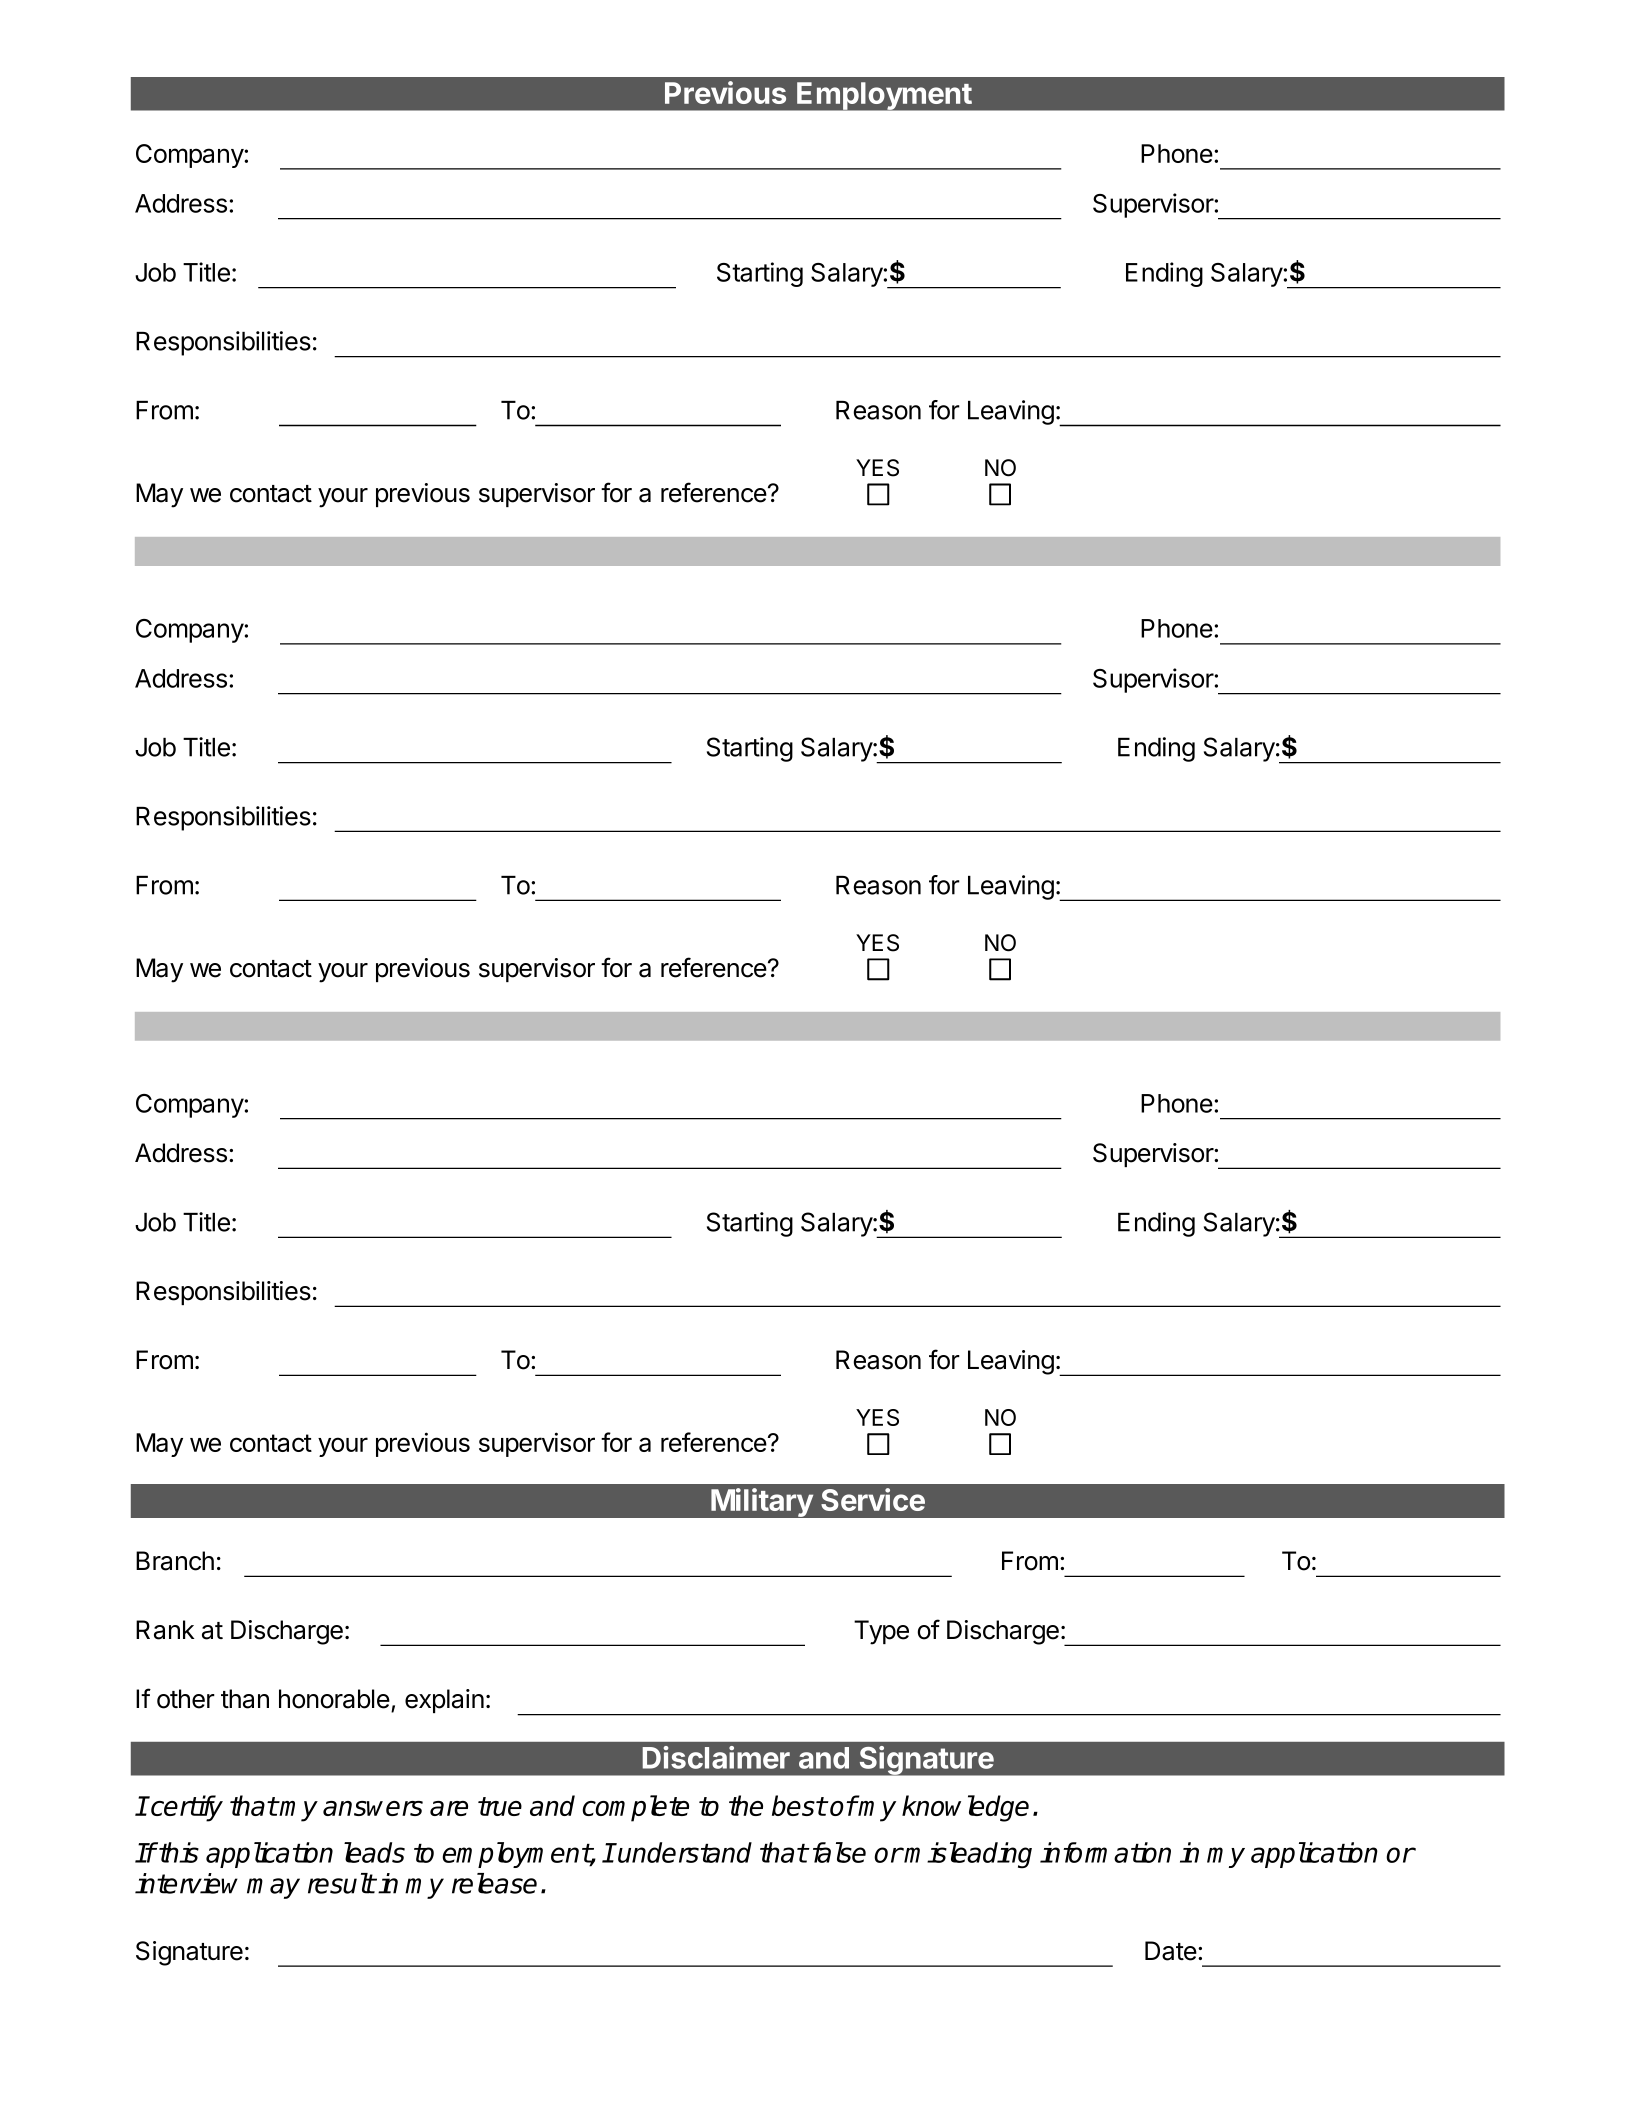 This image has height=2116, width=1635. What do you see at coordinates (685, 1852) in the image?
I see `understand` at bounding box center [685, 1852].
